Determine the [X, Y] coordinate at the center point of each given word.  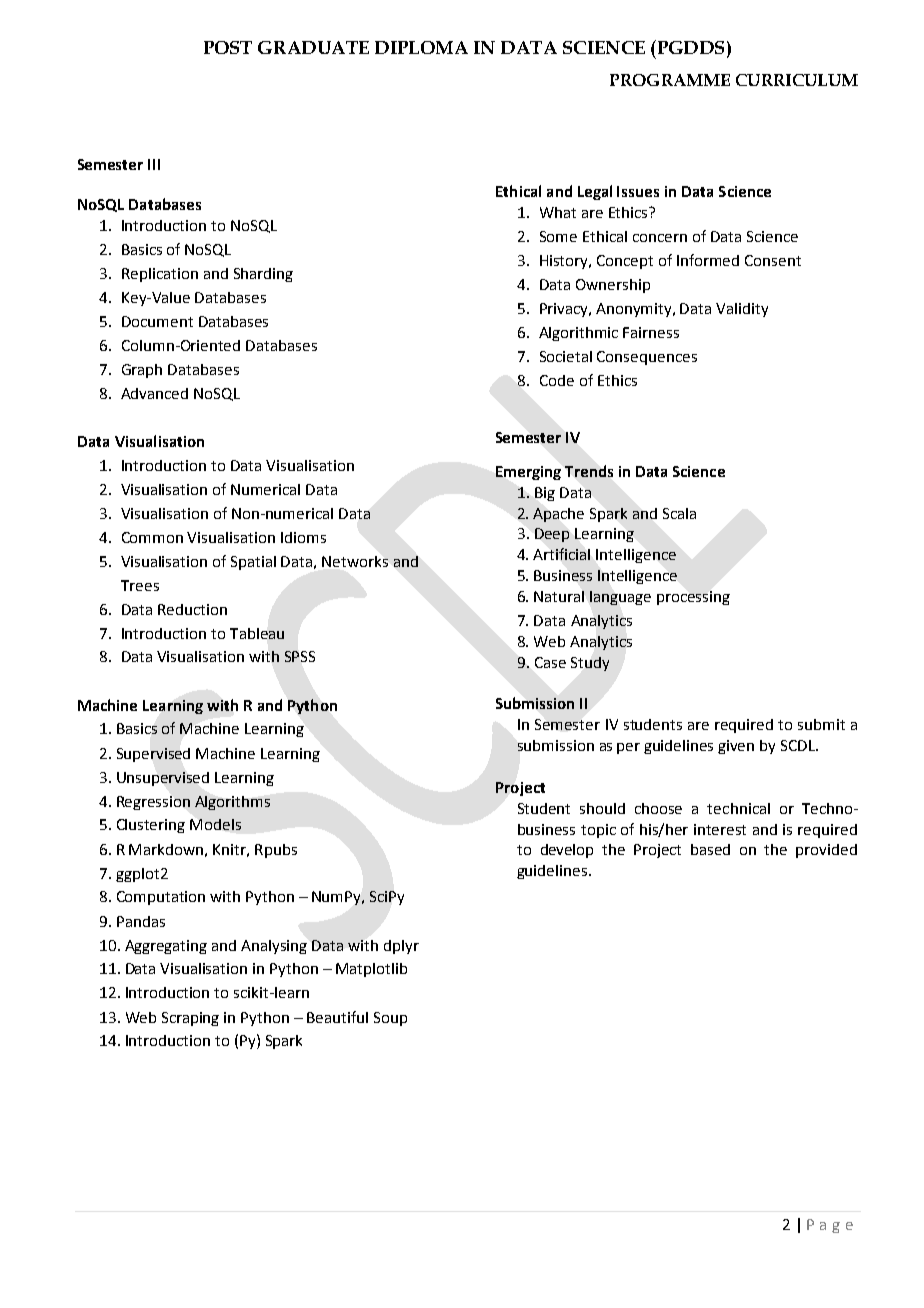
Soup [390, 1019]
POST [228, 47]
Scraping [190, 1019]
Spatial [253, 563]
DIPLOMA [421, 47]
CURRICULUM [797, 80]
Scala [679, 513]
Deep [552, 535]
